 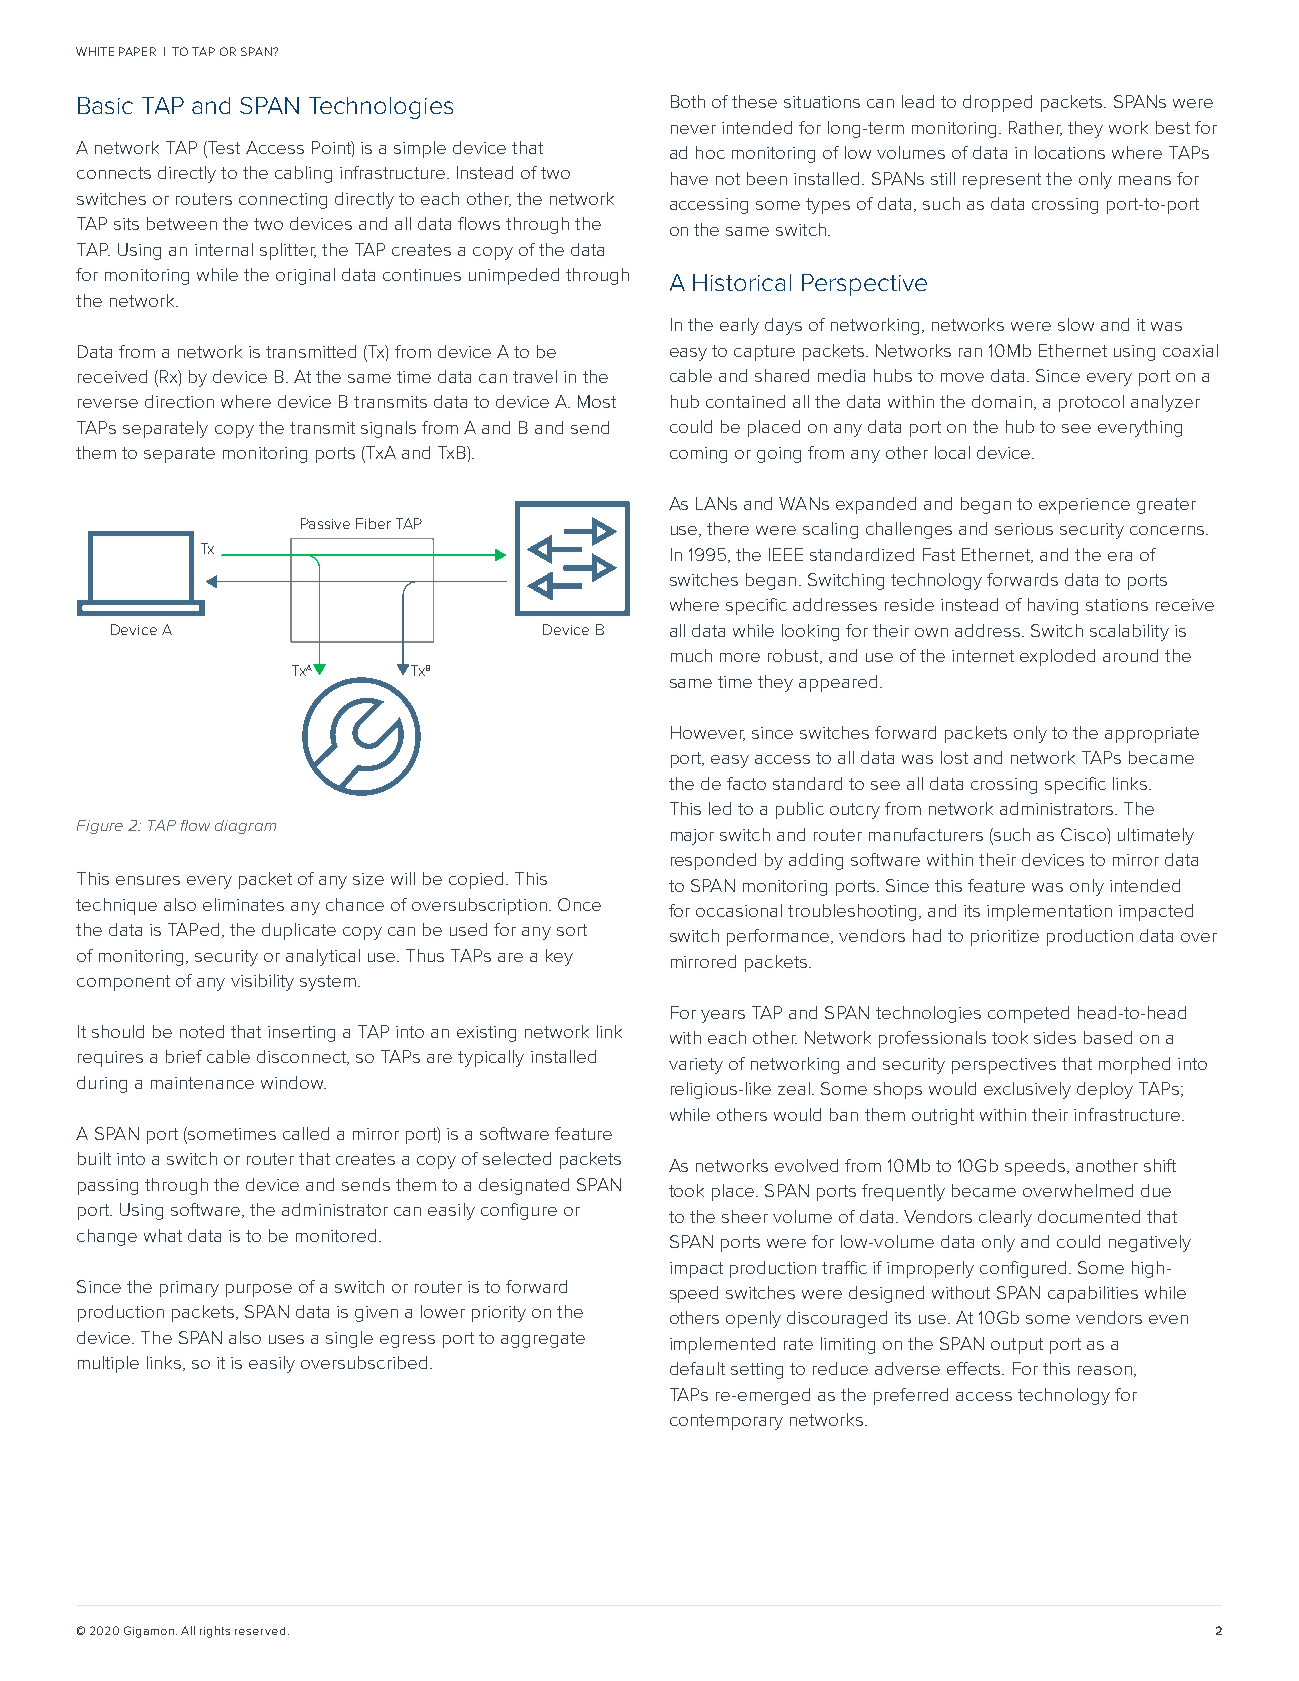 I want to click on major, so click(x=692, y=837).
